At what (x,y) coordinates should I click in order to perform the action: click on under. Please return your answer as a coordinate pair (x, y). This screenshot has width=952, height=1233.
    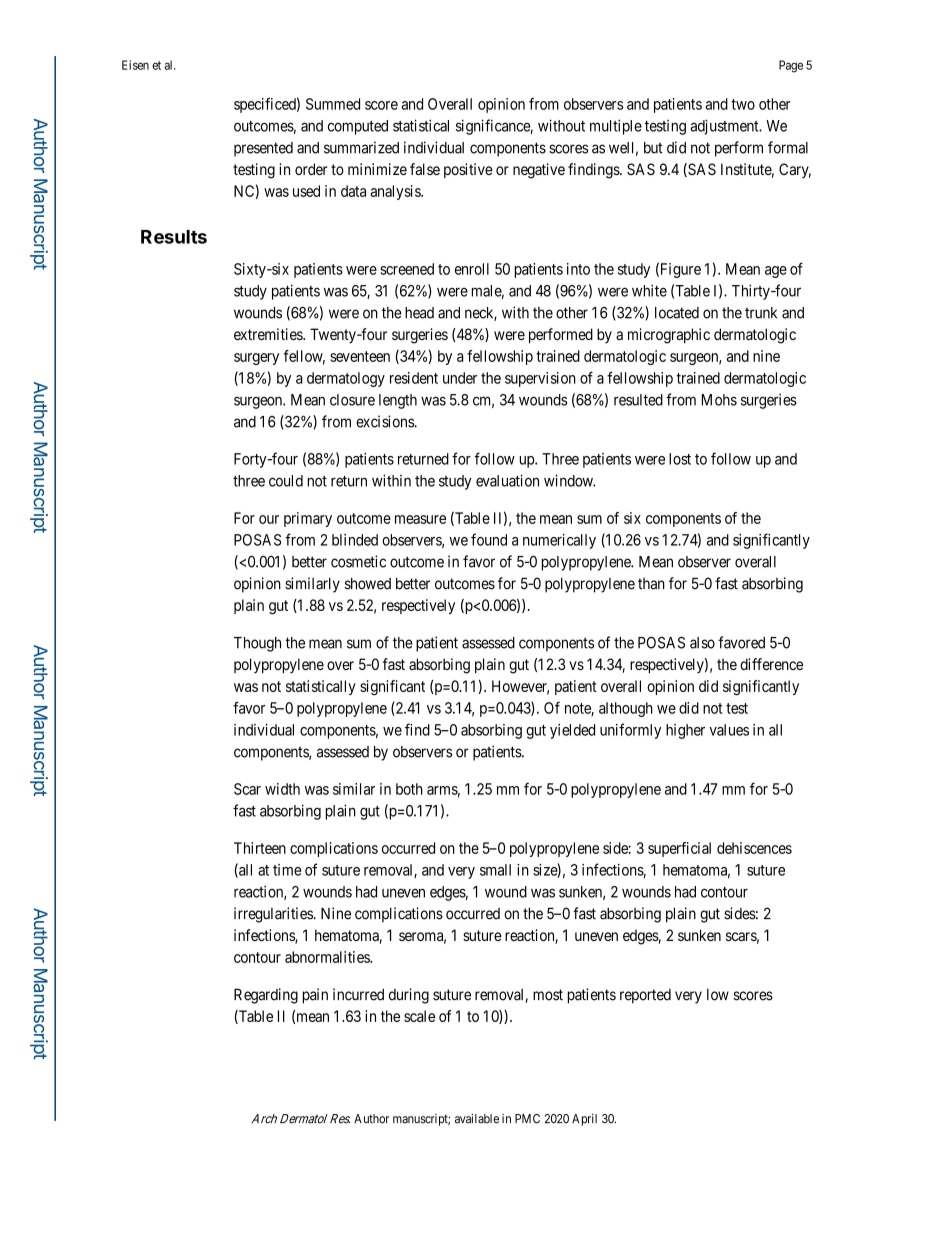
    Looking at the image, I should click on (460, 378).
